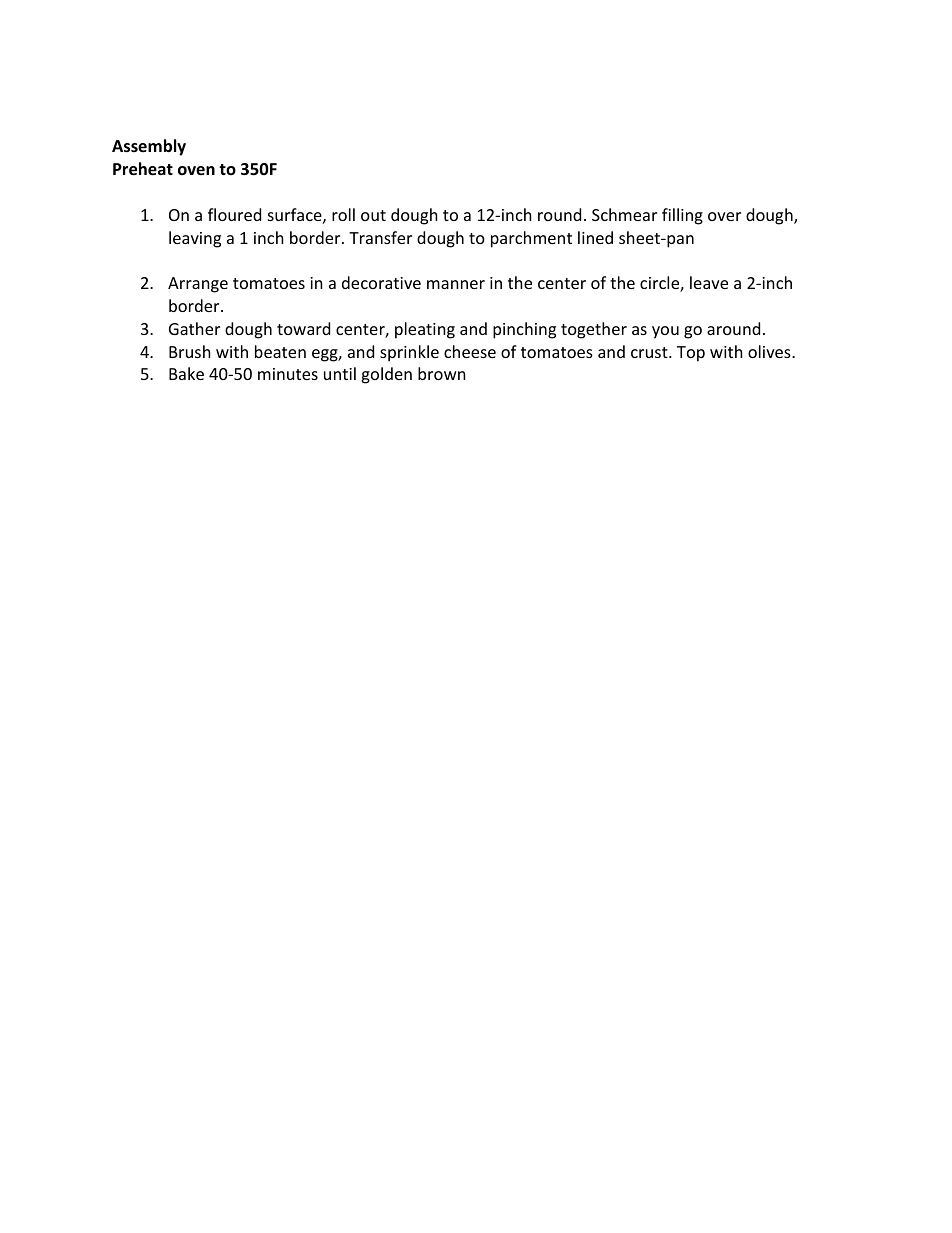 The height and width of the page is (1233, 952). Describe the element at coordinates (196, 171) in the page. I see `oven` at that location.
